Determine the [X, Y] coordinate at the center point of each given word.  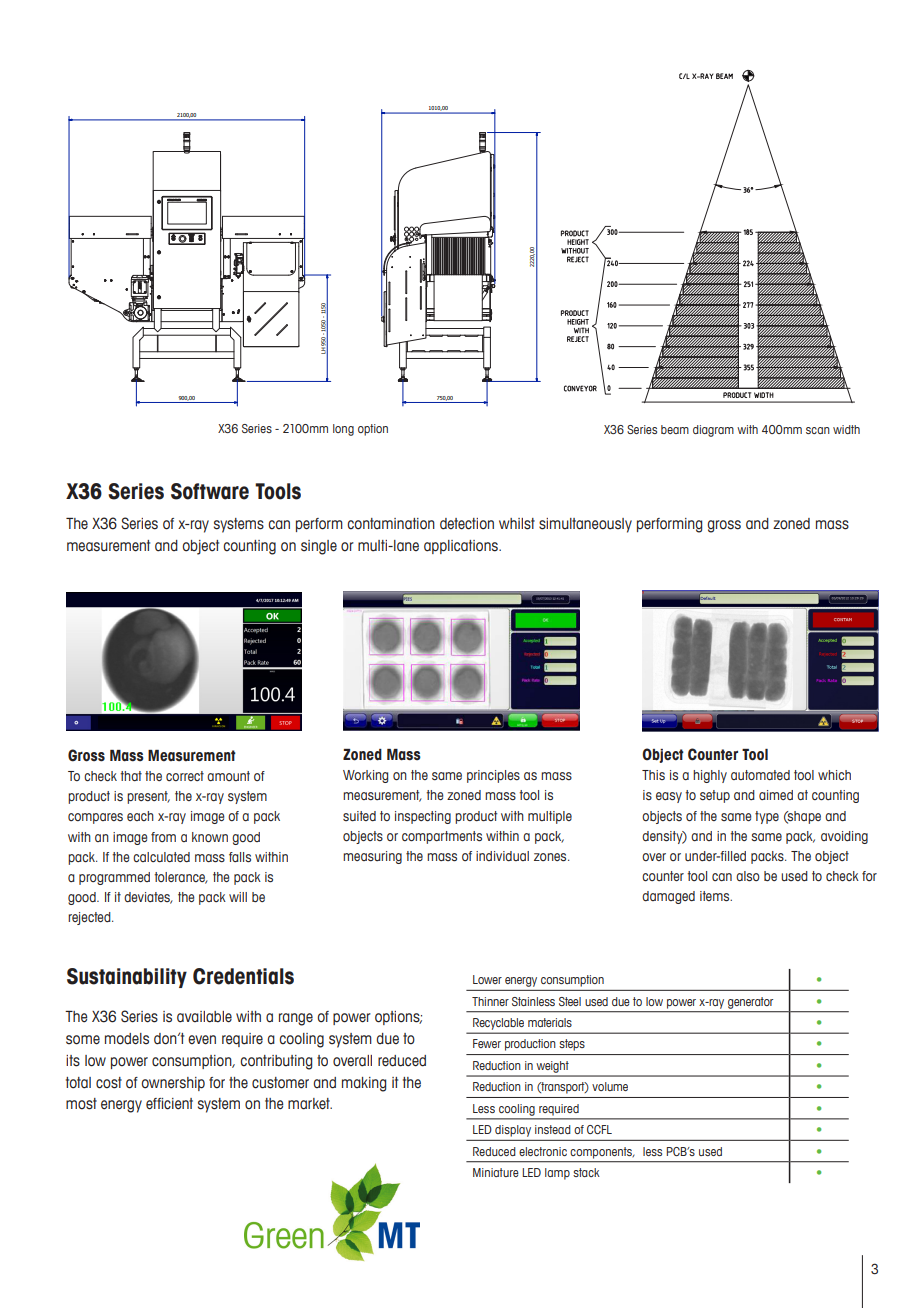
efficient [169, 1104]
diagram [713, 431]
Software [210, 491]
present [148, 797]
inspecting [423, 817]
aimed [776, 795]
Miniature [496, 1172]
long [343, 430]
